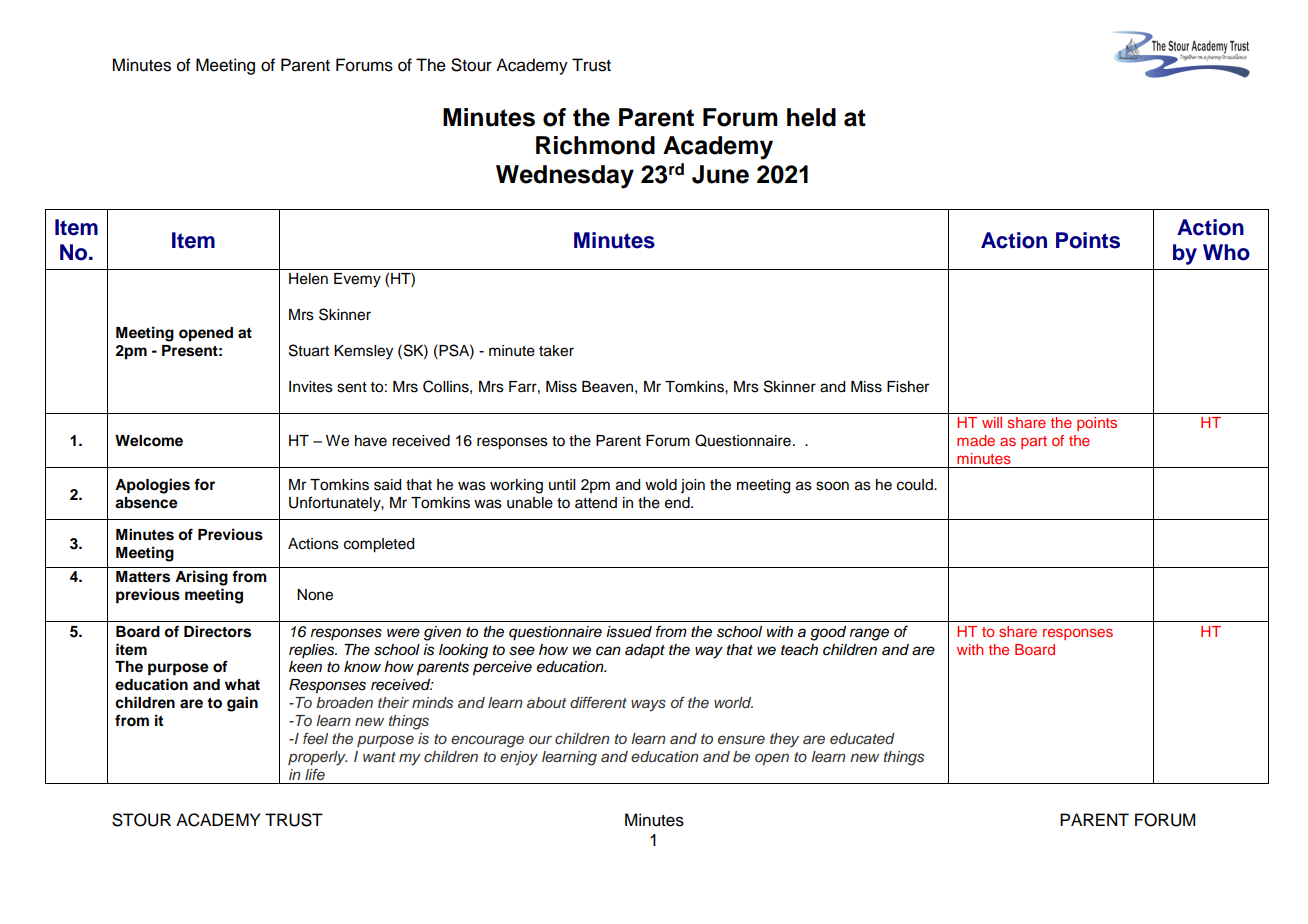  What do you see at coordinates (565, 177) in the document?
I see `Wednesday` at bounding box center [565, 177].
